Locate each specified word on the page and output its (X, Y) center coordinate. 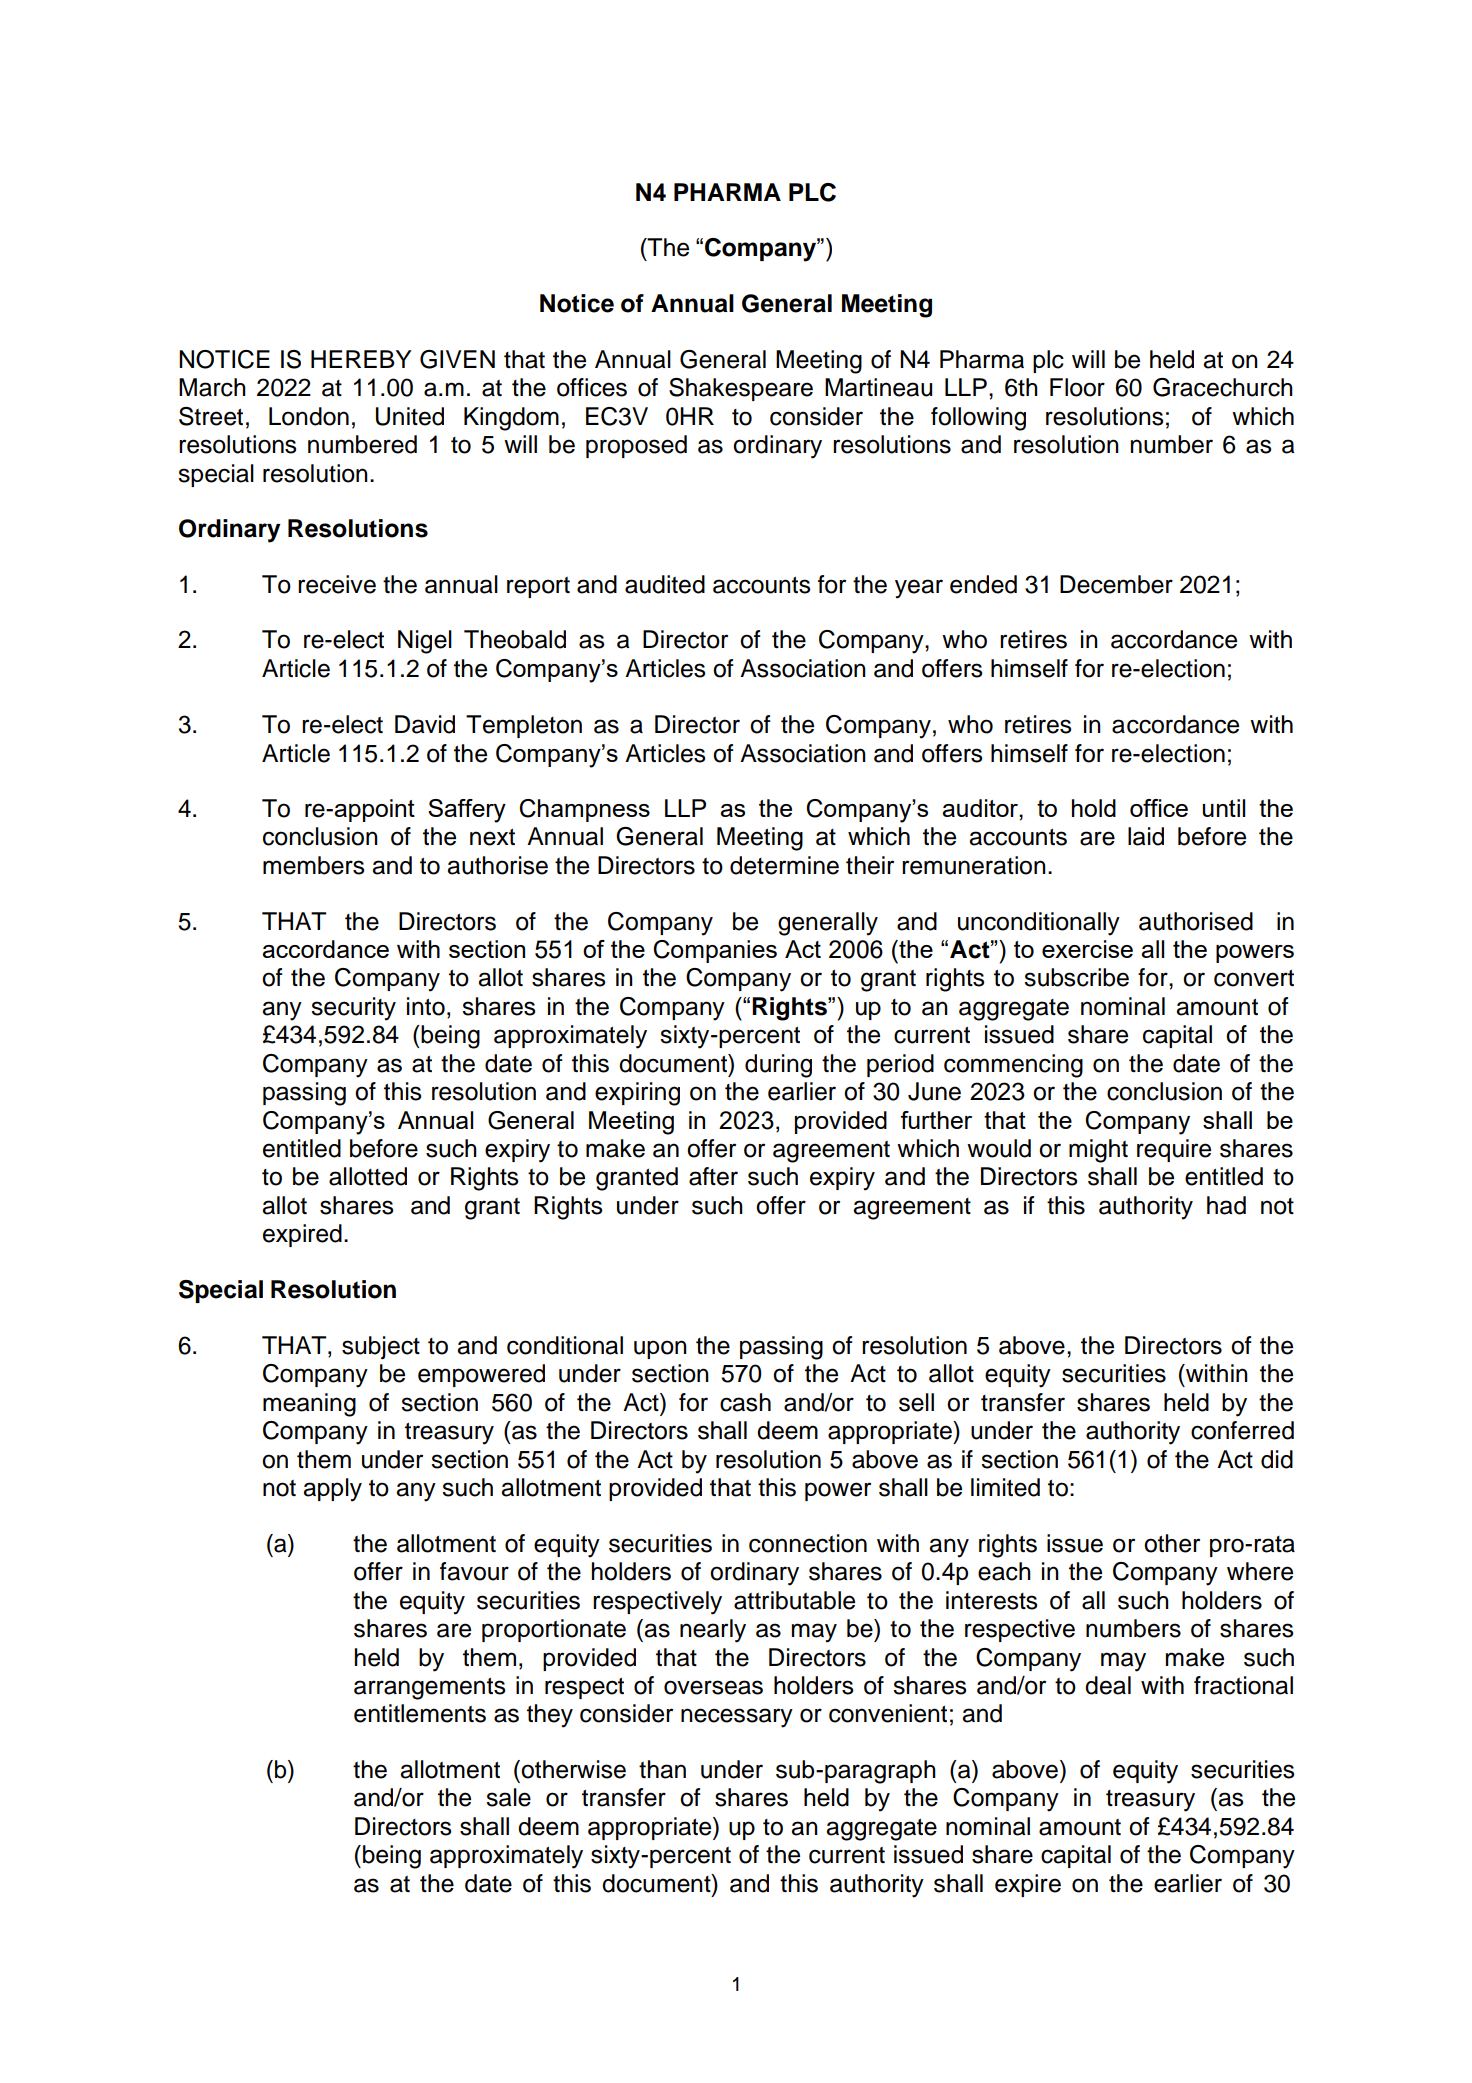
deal (1108, 1685)
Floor (1077, 387)
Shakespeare (741, 389)
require (1174, 1150)
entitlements (420, 1713)
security (353, 1009)
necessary (737, 1718)
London (309, 416)
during (778, 1066)
